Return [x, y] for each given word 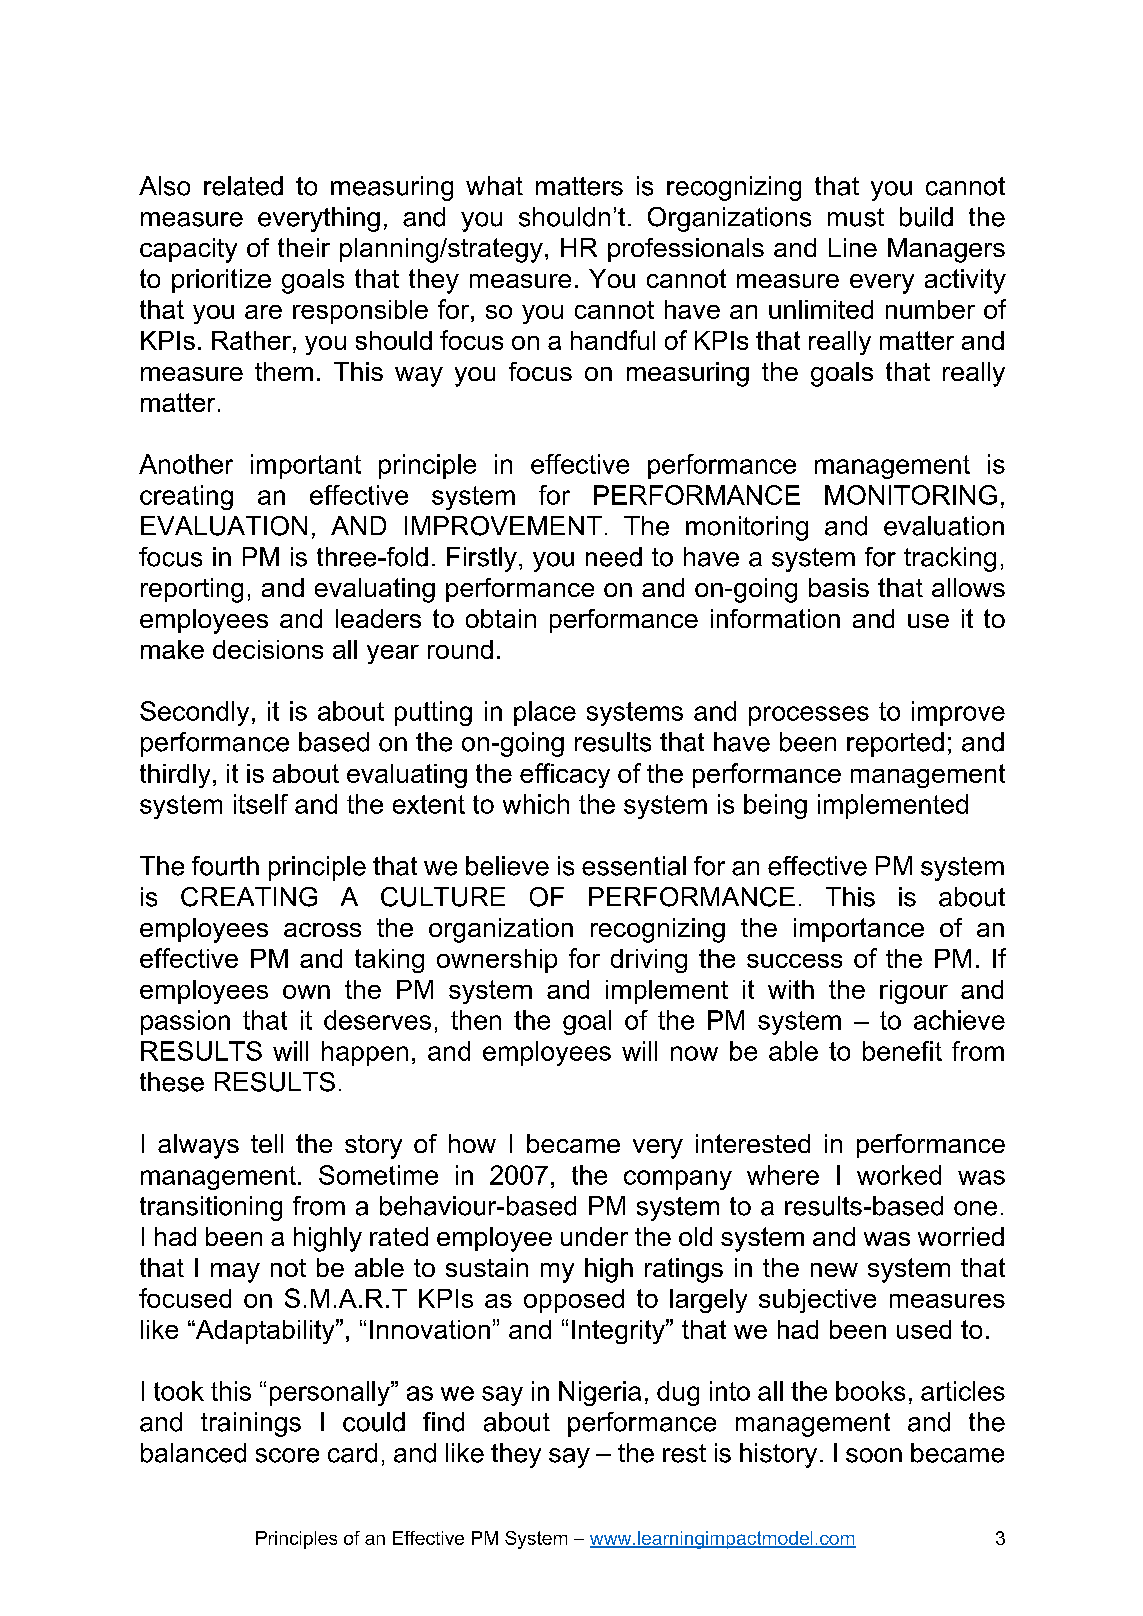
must [856, 217]
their [304, 247]
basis [839, 587]
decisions [268, 649]
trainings [251, 1424]
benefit [902, 1051]
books [870, 1391]
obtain [501, 618]
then [476, 1020]
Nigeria [600, 1393]
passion [185, 1022]
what [494, 186]
